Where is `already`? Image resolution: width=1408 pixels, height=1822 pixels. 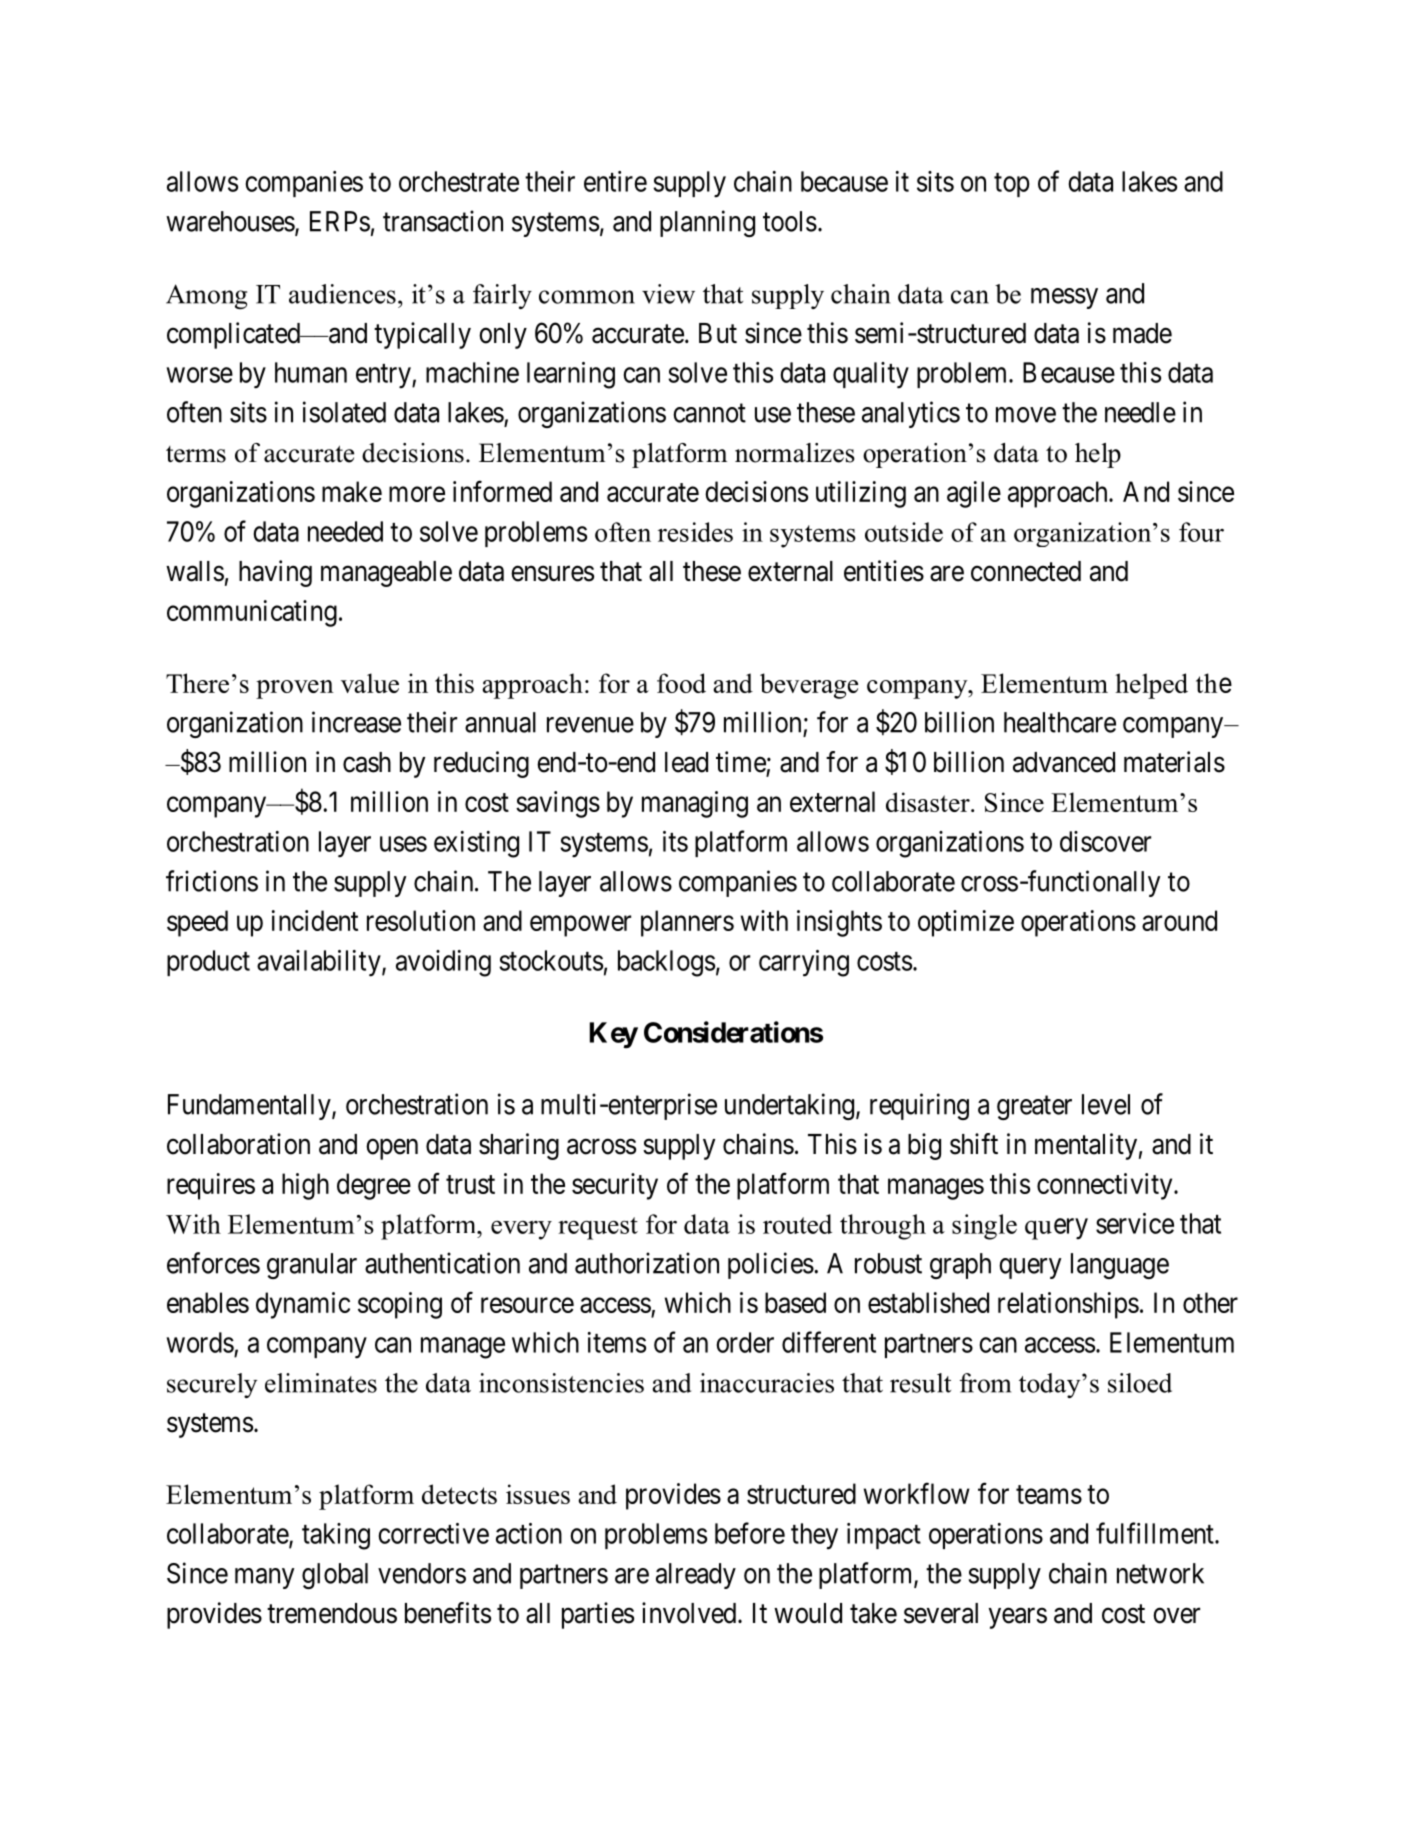
already is located at coordinates (696, 1576).
